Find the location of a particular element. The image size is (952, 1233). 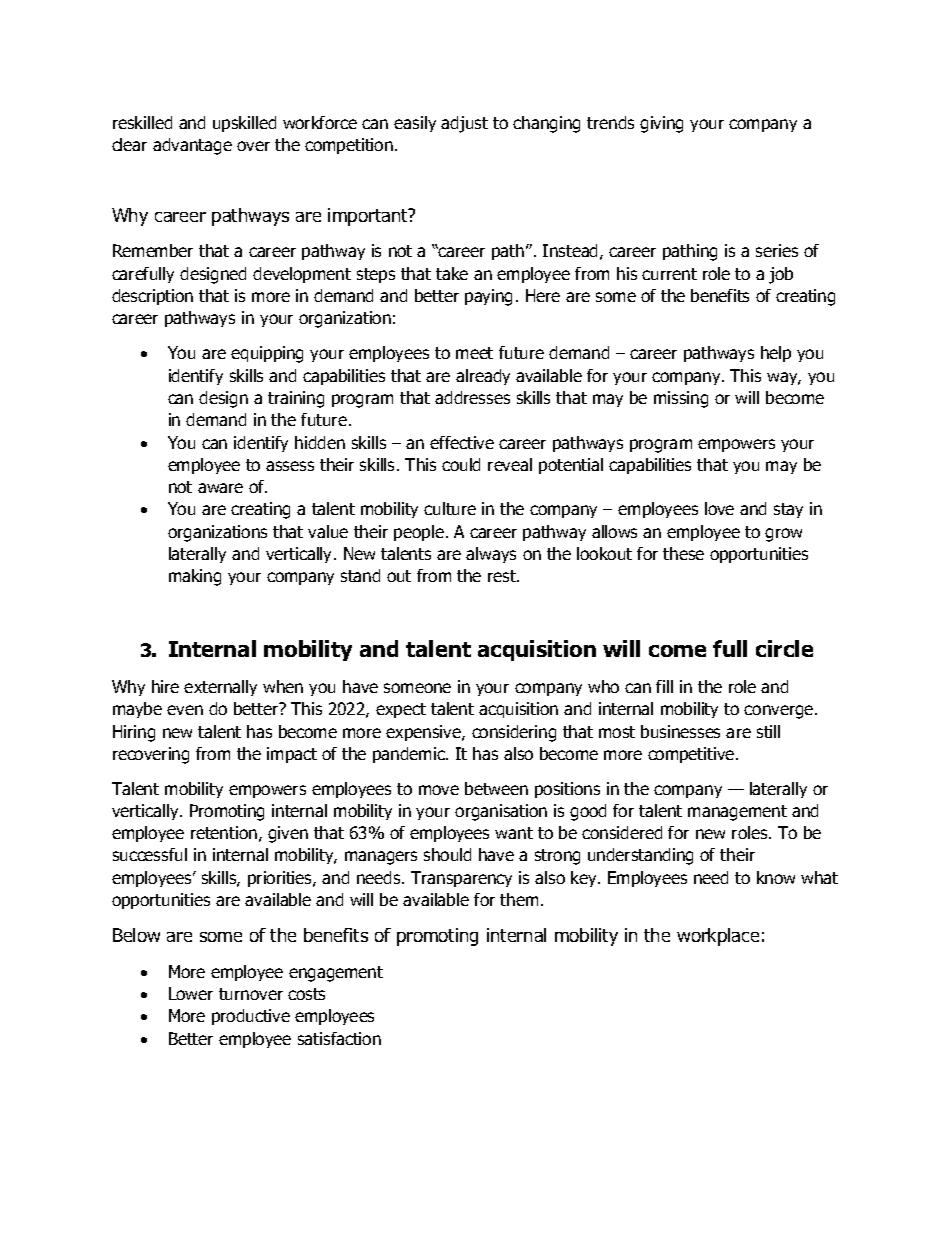

meet is located at coordinates (474, 353).
